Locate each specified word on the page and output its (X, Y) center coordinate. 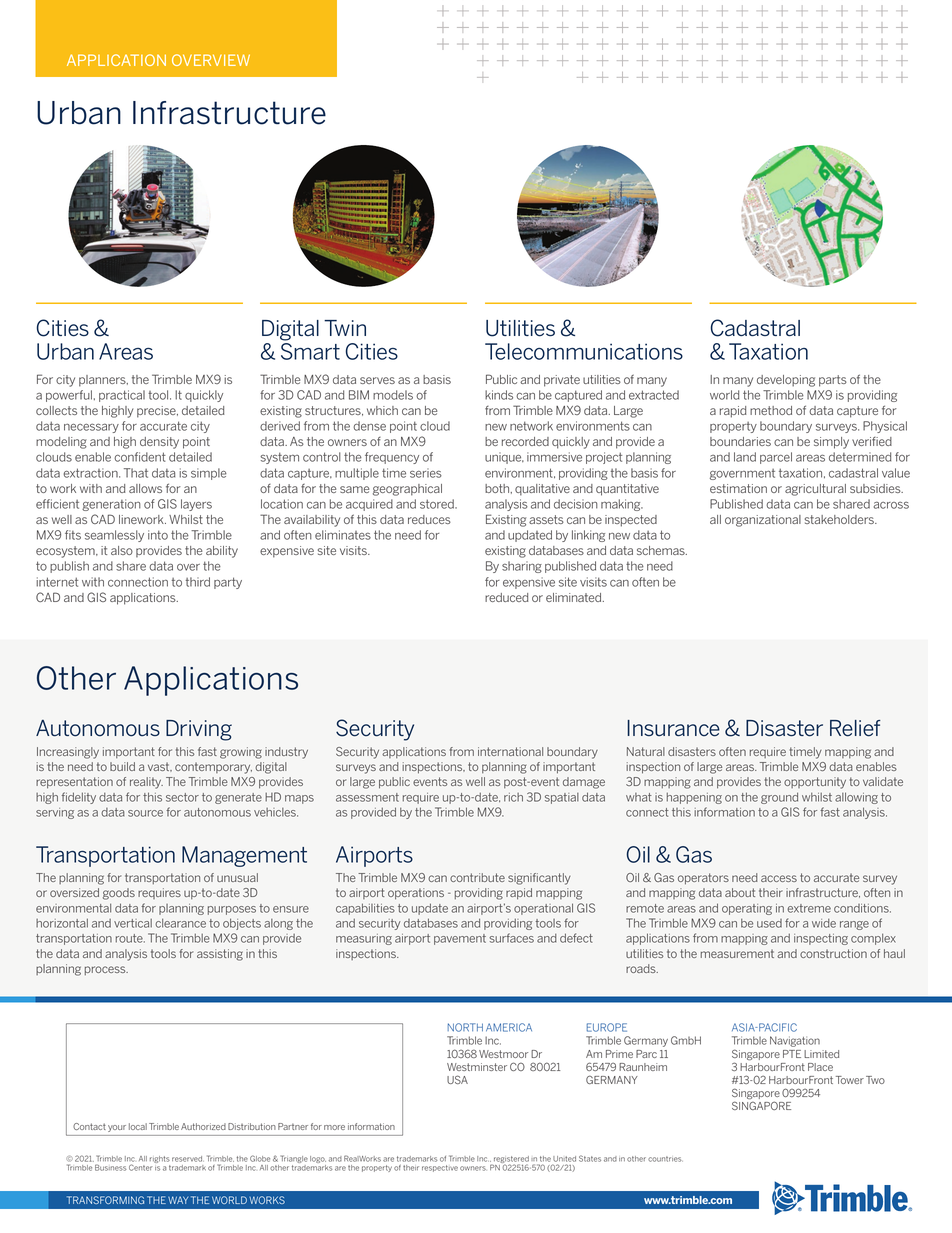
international (510, 751)
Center (141, 1167)
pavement (460, 939)
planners (103, 381)
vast (160, 767)
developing (786, 381)
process (106, 970)
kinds (499, 395)
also (122, 550)
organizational (763, 521)
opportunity (815, 783)
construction (833, 953)
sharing (522, 567)
